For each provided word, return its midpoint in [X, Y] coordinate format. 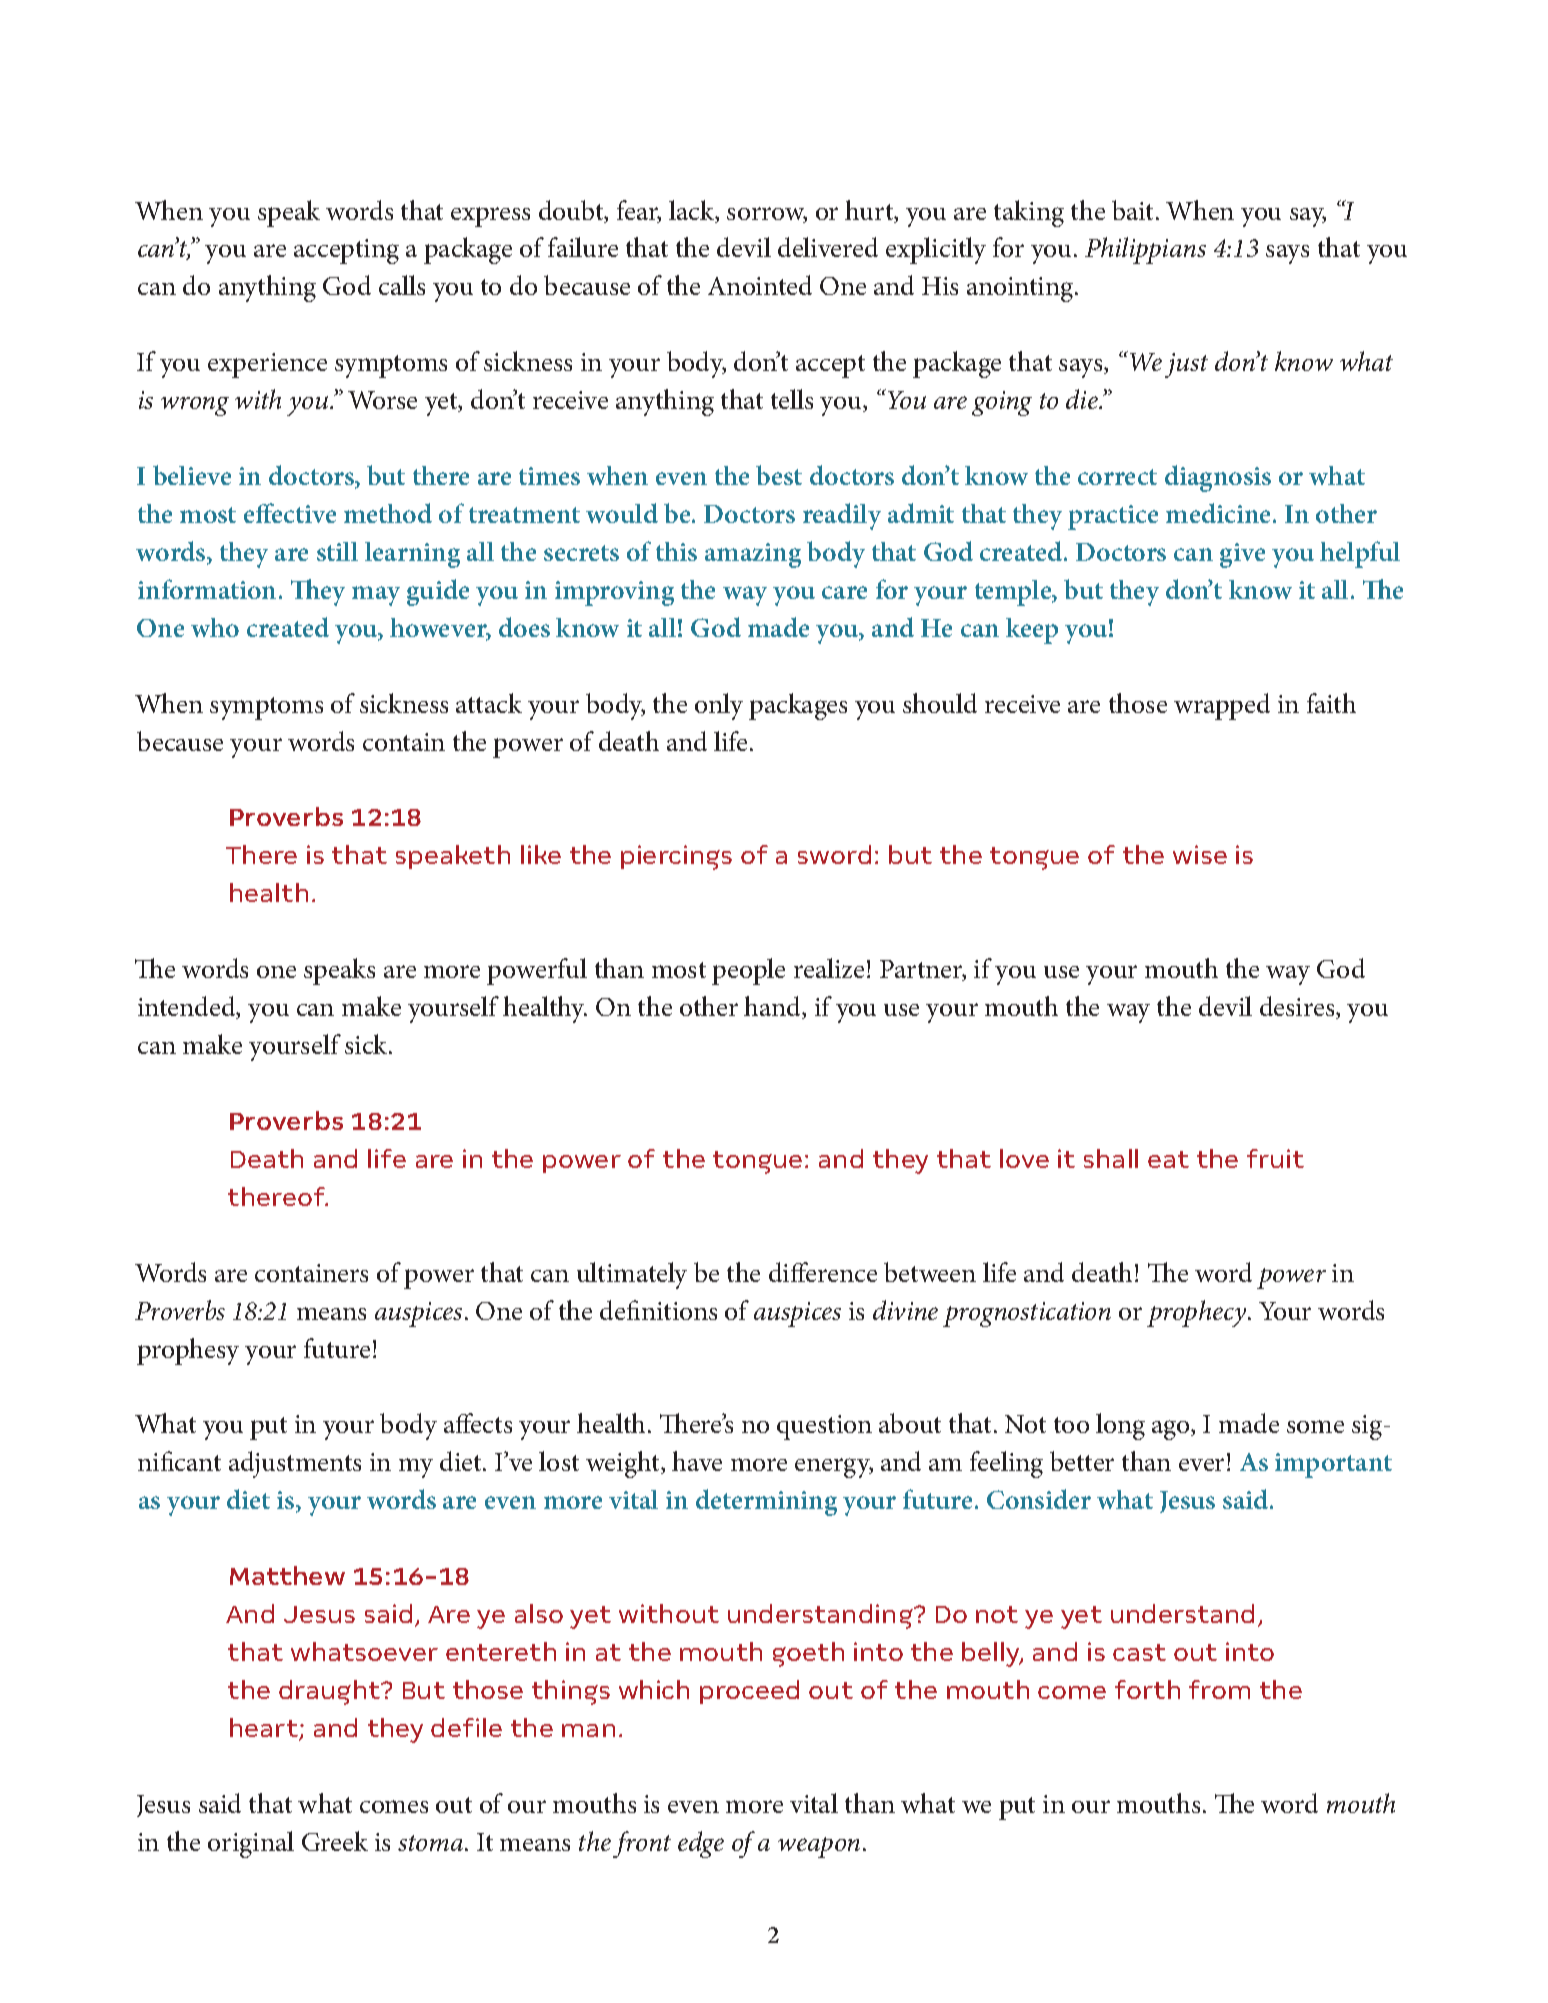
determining [766, 1502]
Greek [335, 1841]
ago [1172, 1430]
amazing [753, 555]
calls [402, 285]
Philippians [1145, 250]
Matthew [287, 1575]
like [541, 854]
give [1242, 555]
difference [823, 1272]
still [337, 551]
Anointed [760, 285]
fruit [1275, 1158]
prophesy [188, 1351]
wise [1200, 854]
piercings [676, 857]
